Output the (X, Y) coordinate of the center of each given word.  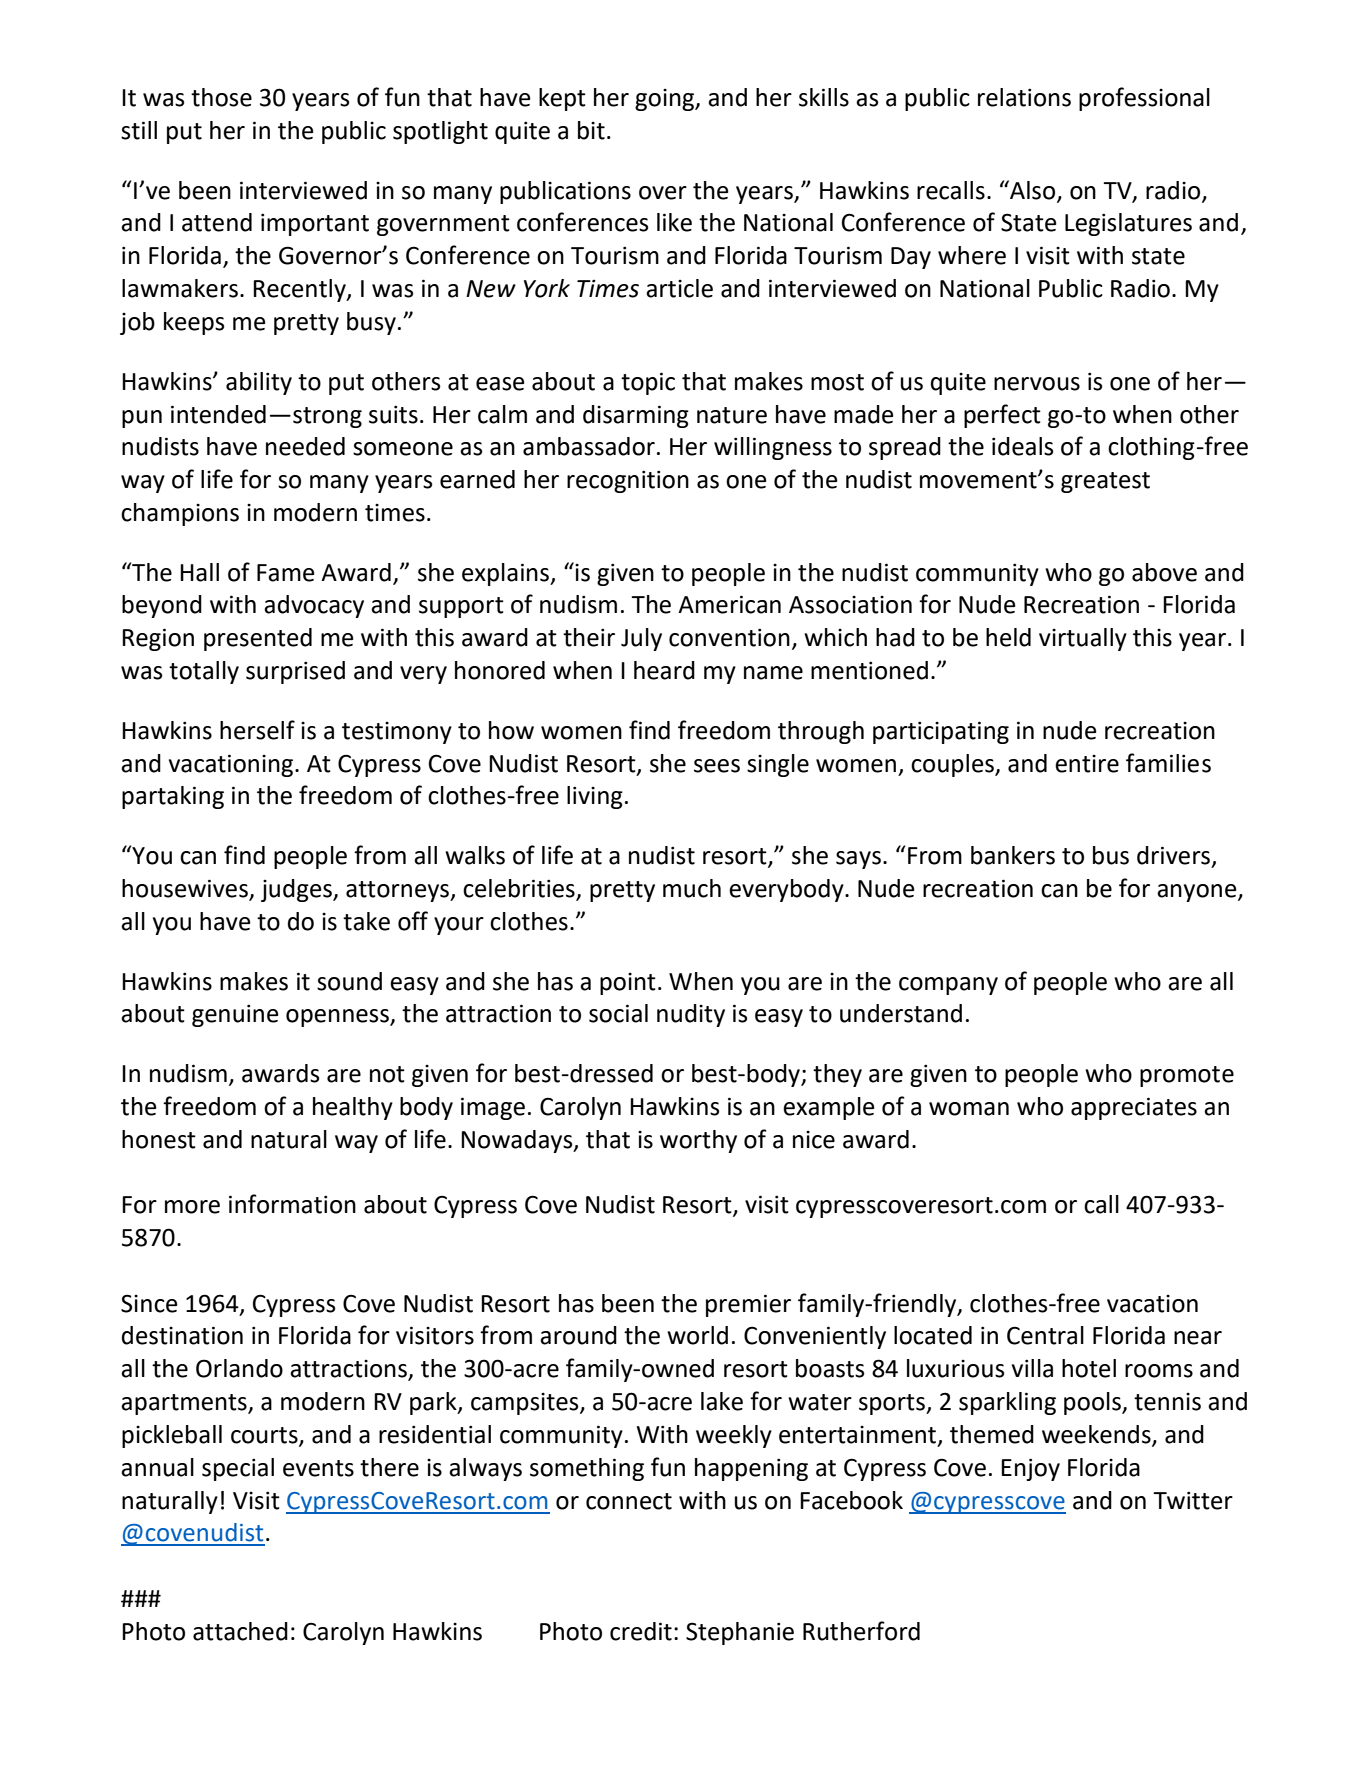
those (221, 97)
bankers (1013, 855)
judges (297, 890)
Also (1033, 190)
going (666, 100)
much (692, 888)
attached (240, 1631)
